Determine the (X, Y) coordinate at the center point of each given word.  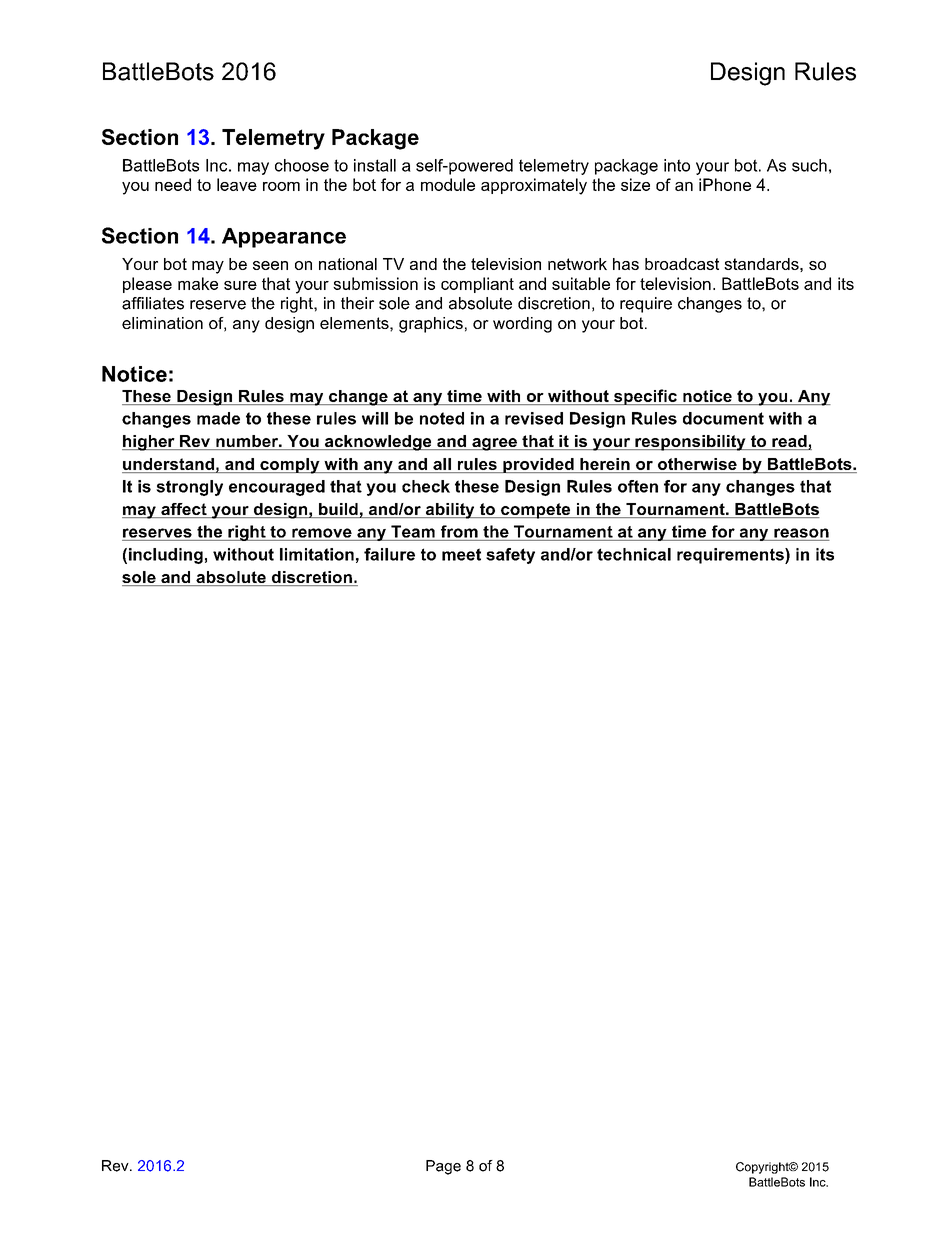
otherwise (697, 464)
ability (450, 511)
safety (510, 556)
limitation (317, 554)
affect (184, 510)
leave (237, 184)
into (677, 165)
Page (443, 1167)
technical (634, 554)
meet (461, 554)
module (448, 184)
